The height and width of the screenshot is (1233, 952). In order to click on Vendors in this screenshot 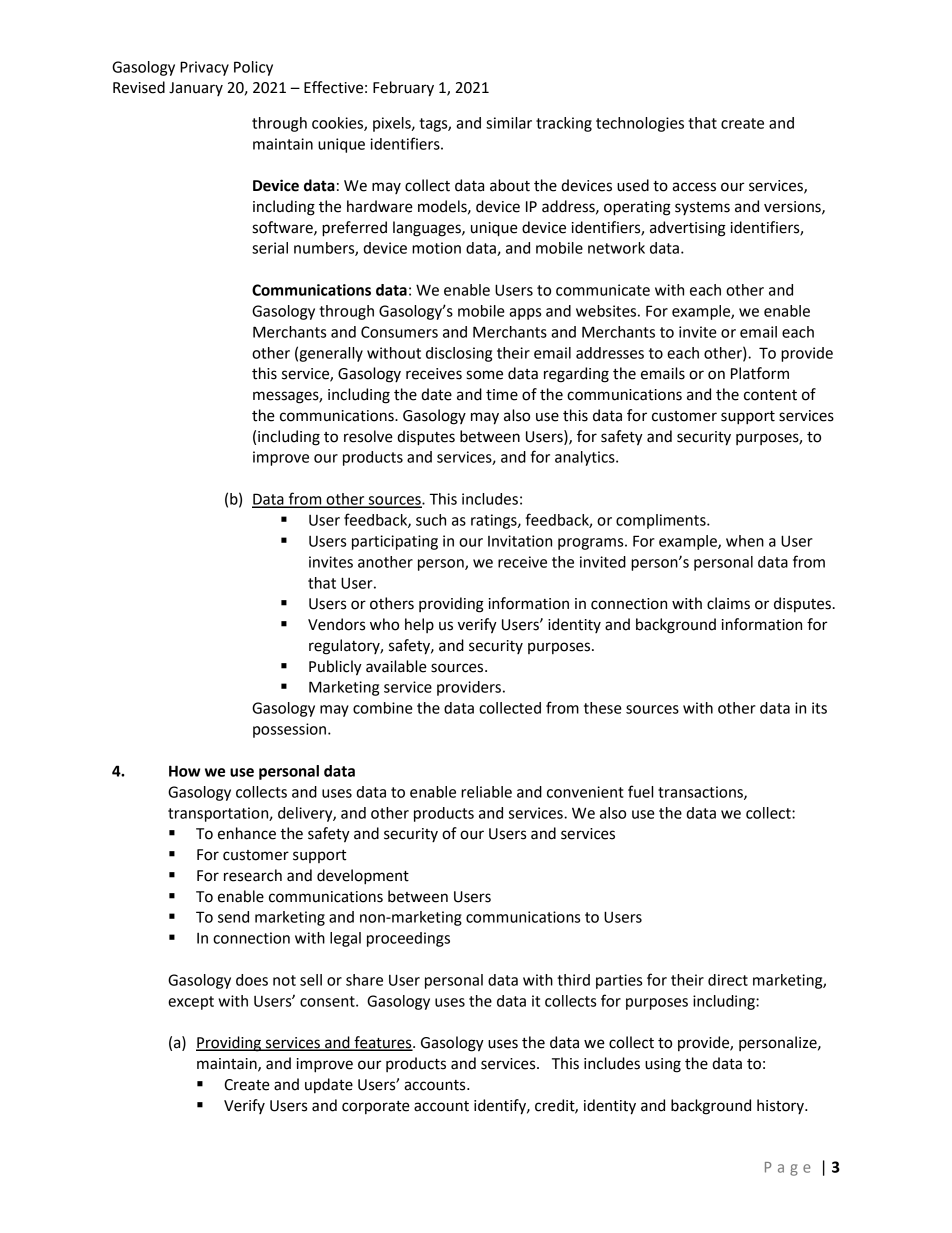, I will do `click(336, 624)`.
